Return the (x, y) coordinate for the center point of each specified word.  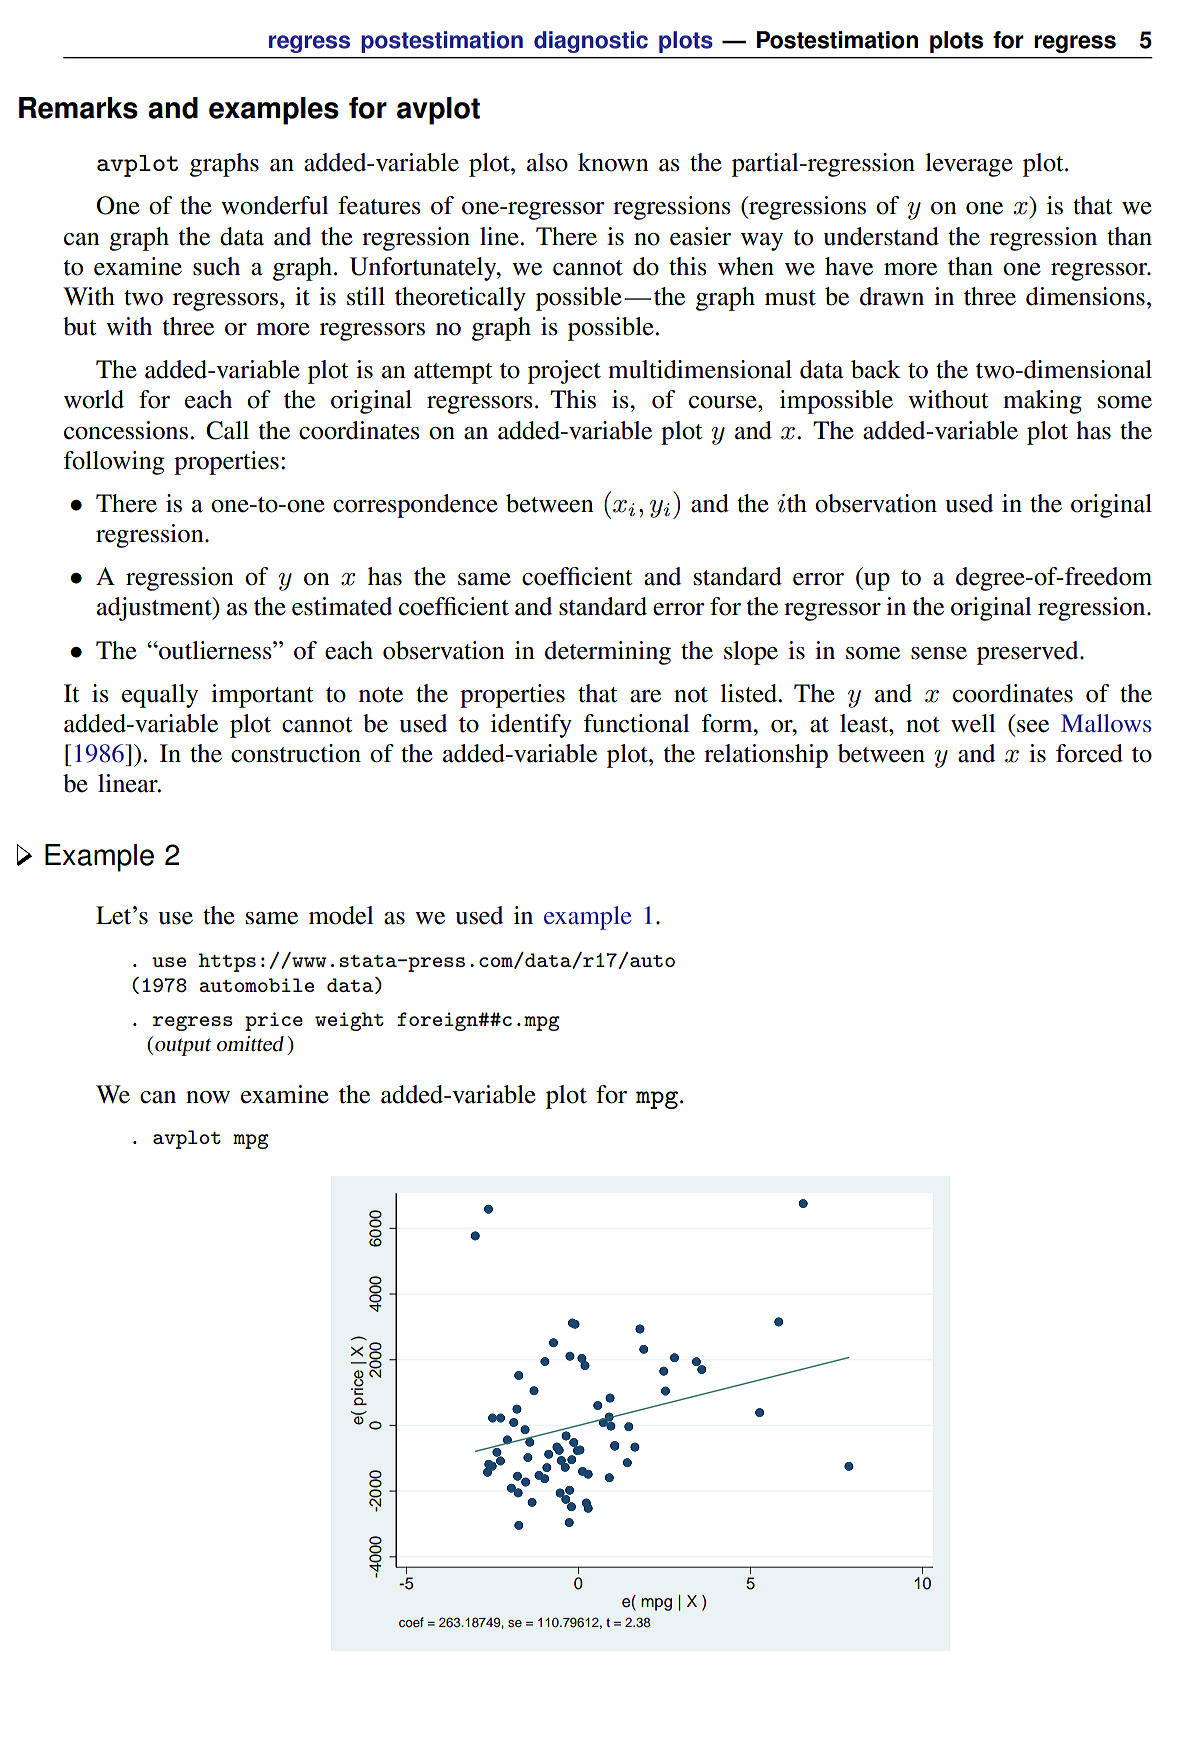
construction (296, 753)
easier (700, 236)
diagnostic (591, 42)
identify (531, 726)
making (1042, 402)
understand (881, 236)
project (564, 372)
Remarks (78, 108)
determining (608, 653)
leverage (969, 165)
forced (1089, 753)
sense (939, 653)
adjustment (155, 609)
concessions (126, 430)
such (216, 266)
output (183, 1047)
